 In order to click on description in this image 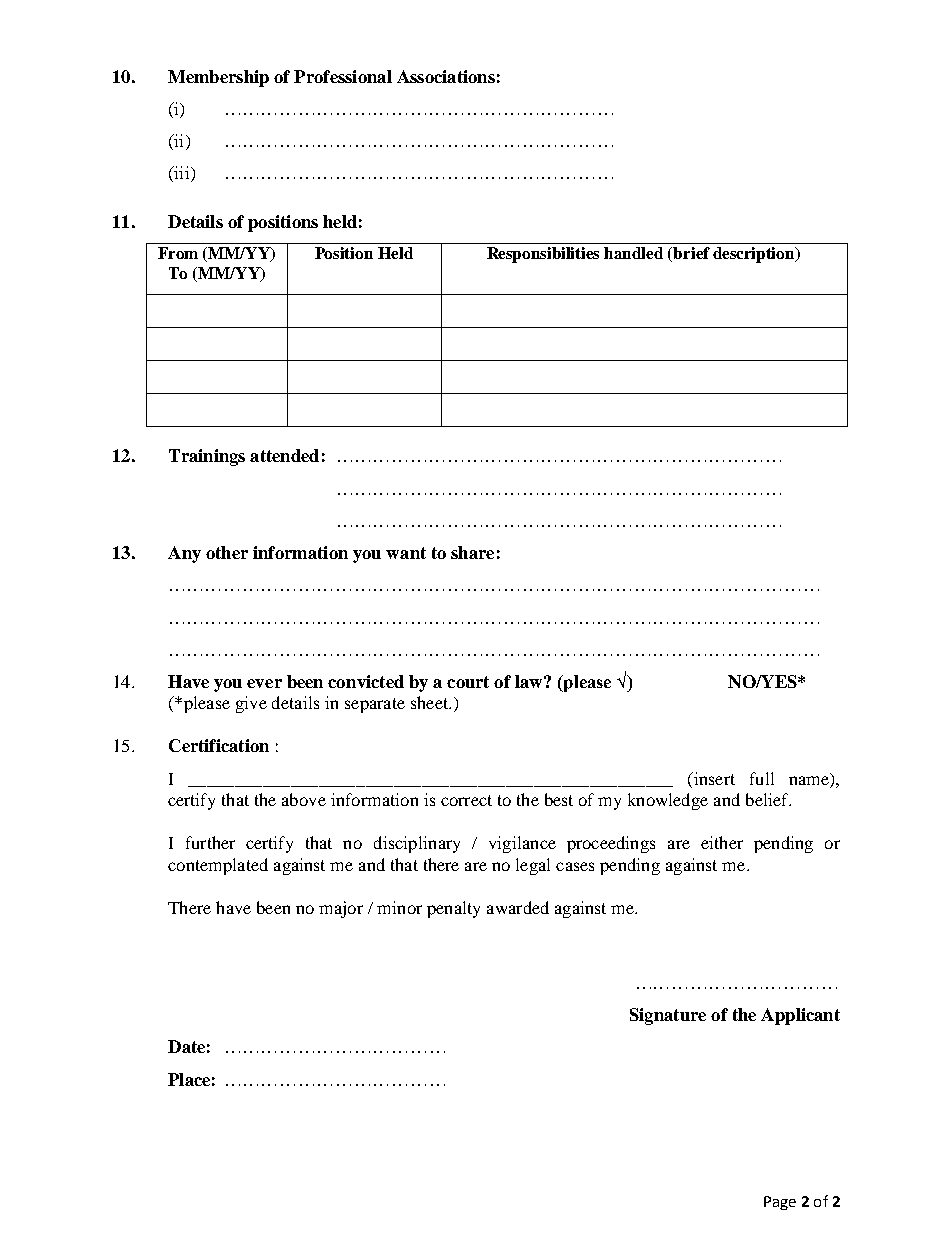, I will do `click(755, 255)`.
